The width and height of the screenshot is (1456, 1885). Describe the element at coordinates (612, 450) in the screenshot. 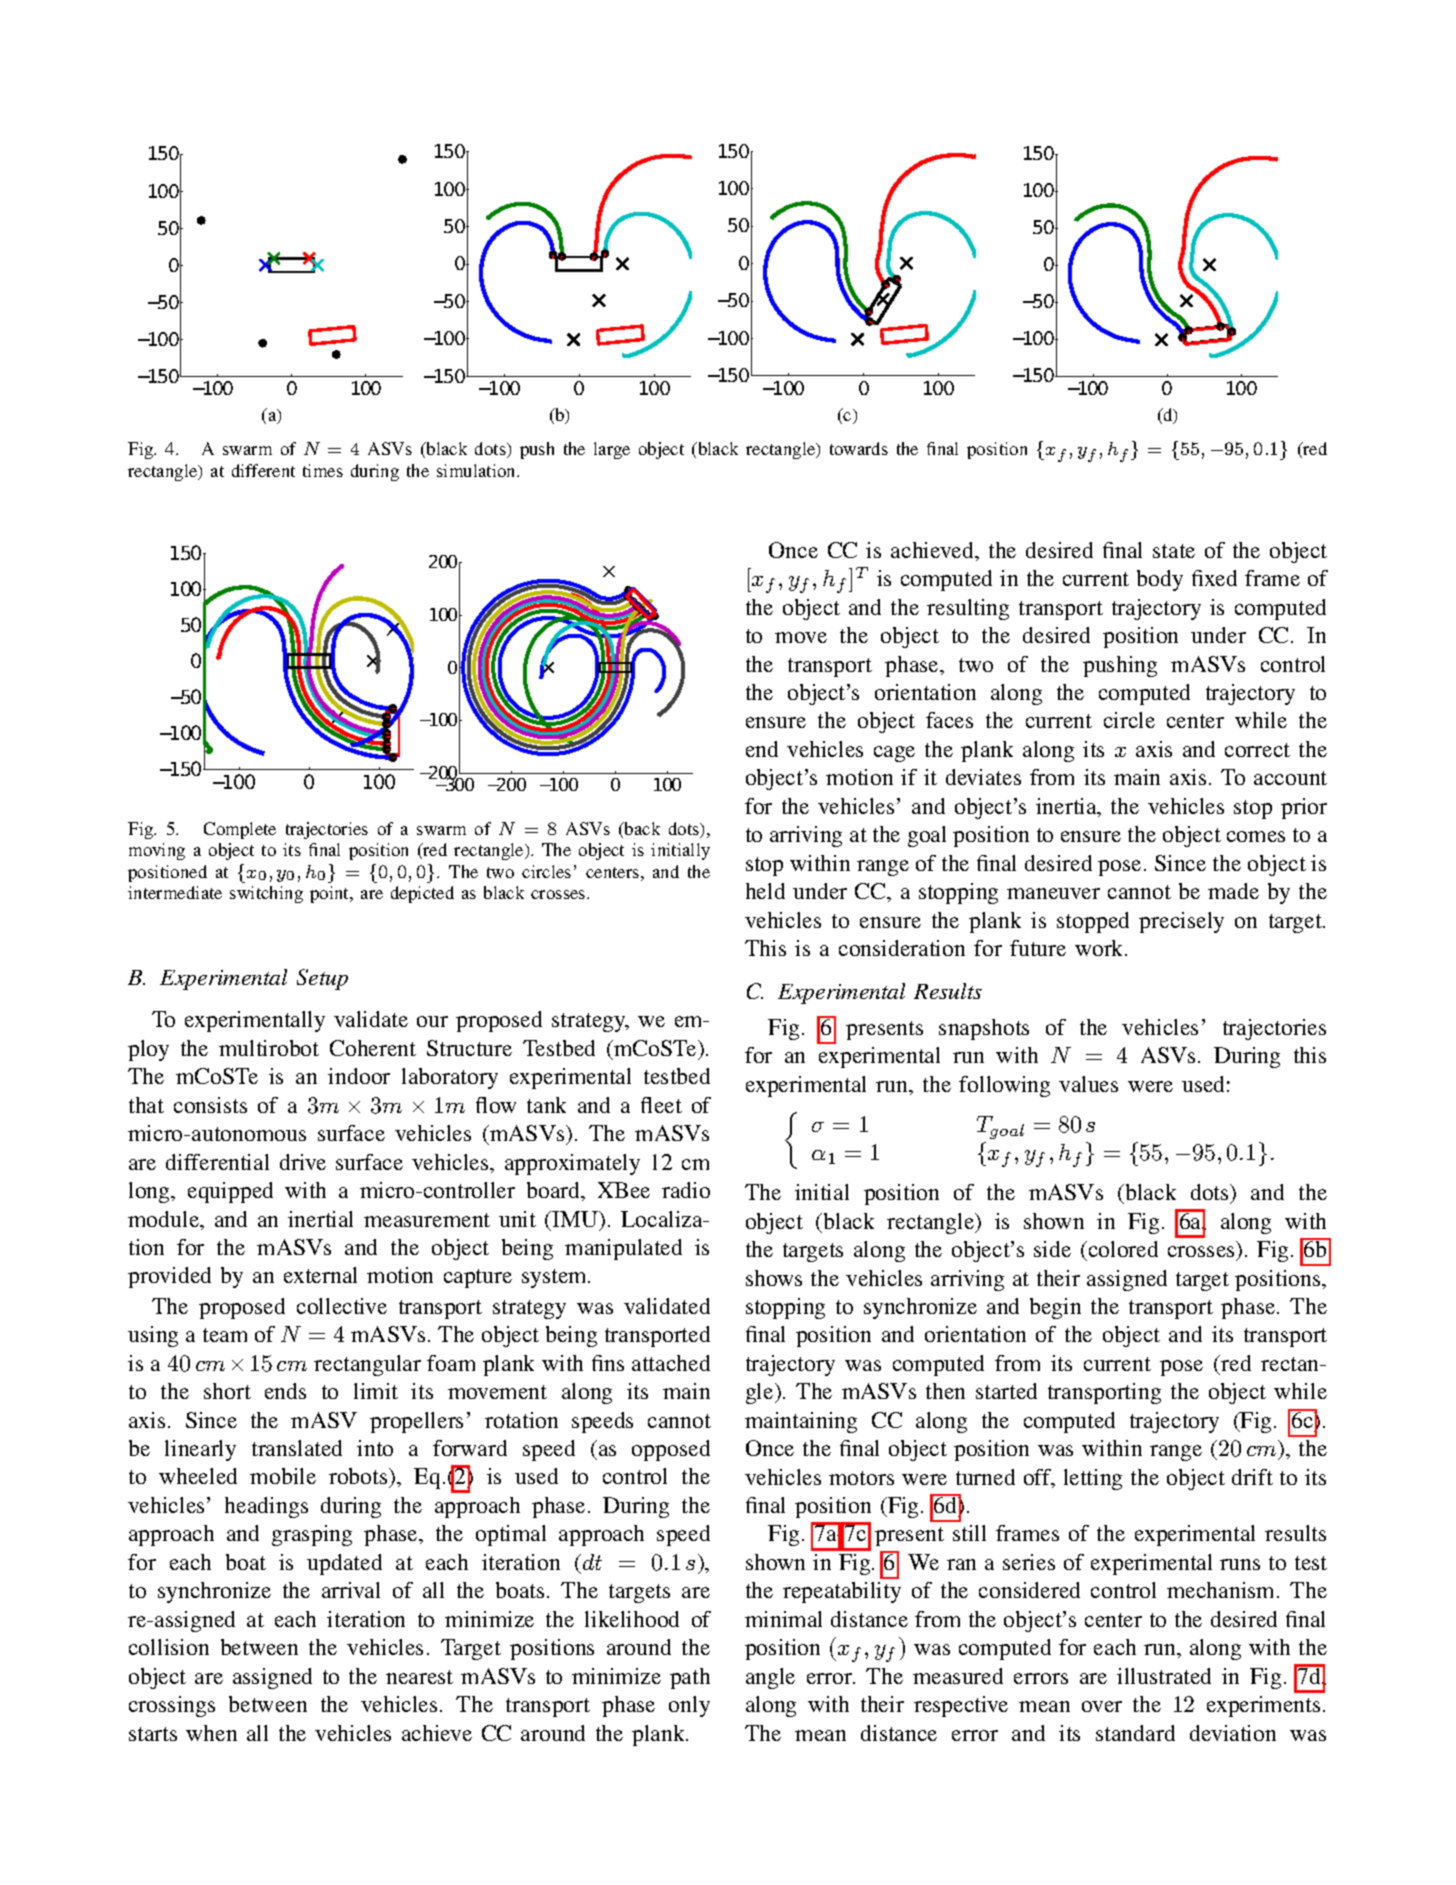

I see `large` at that location.
